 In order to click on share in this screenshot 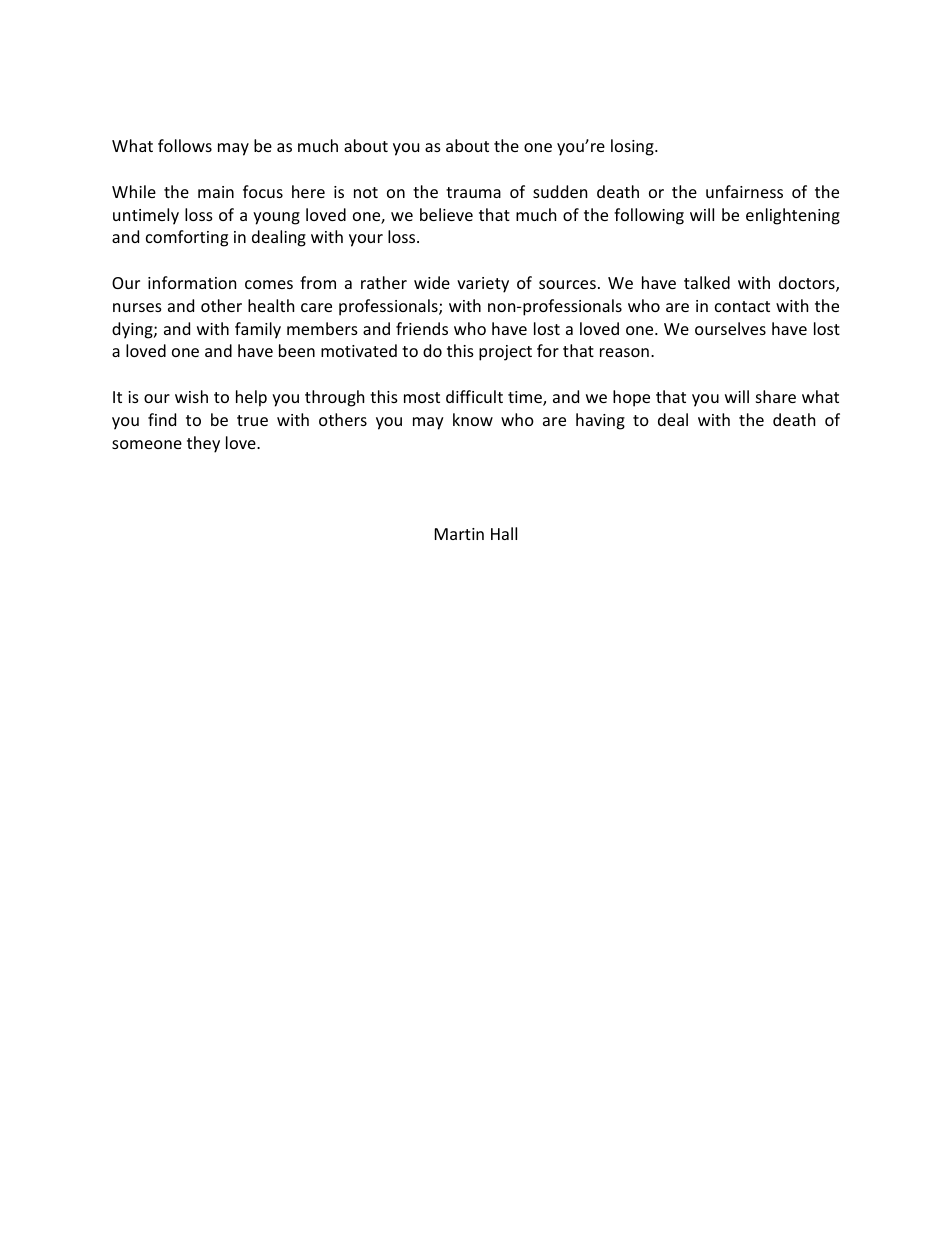, I will do `click(776, 396)`.
